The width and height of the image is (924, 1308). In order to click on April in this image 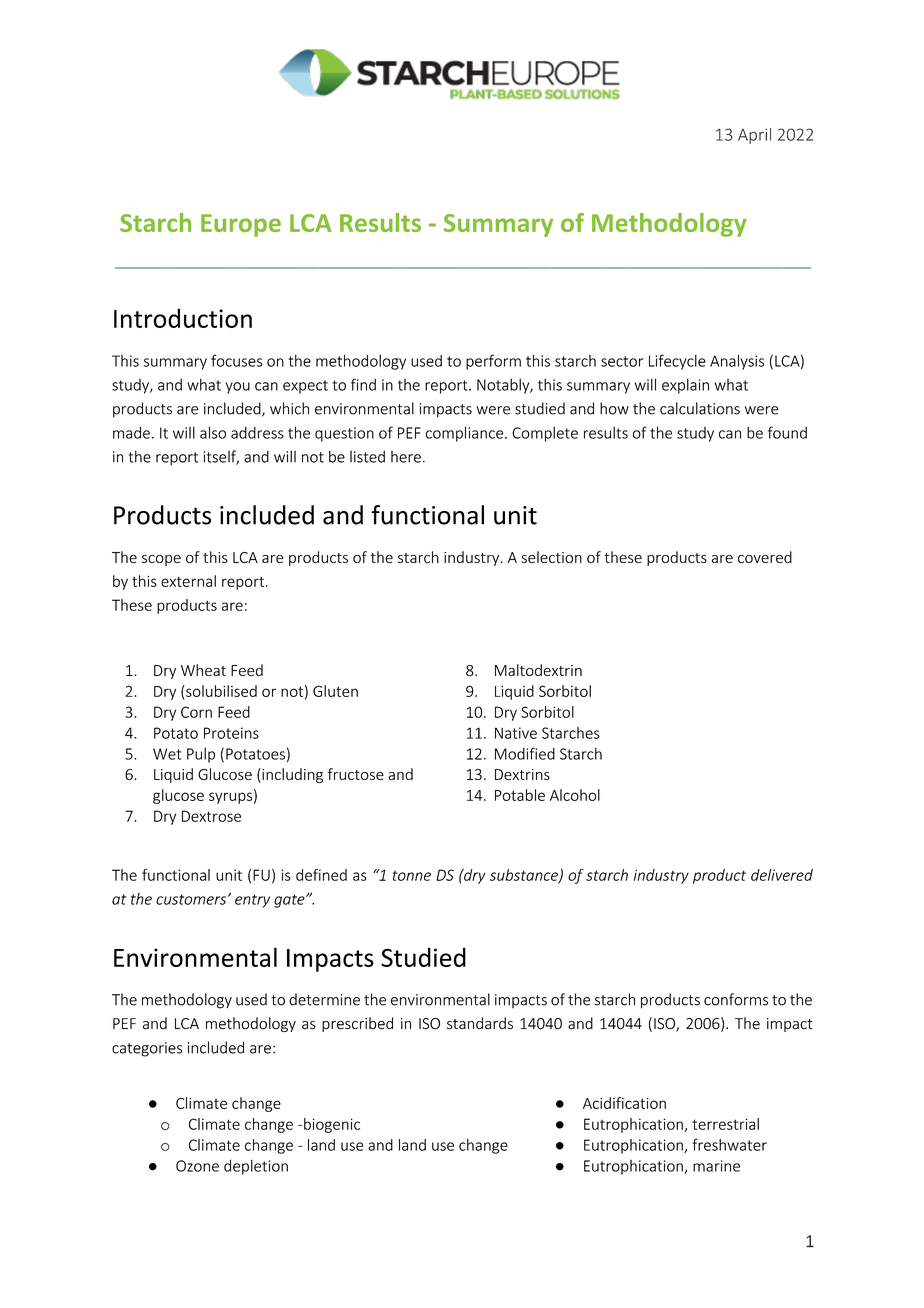, I will do `click(754, 136)`.
